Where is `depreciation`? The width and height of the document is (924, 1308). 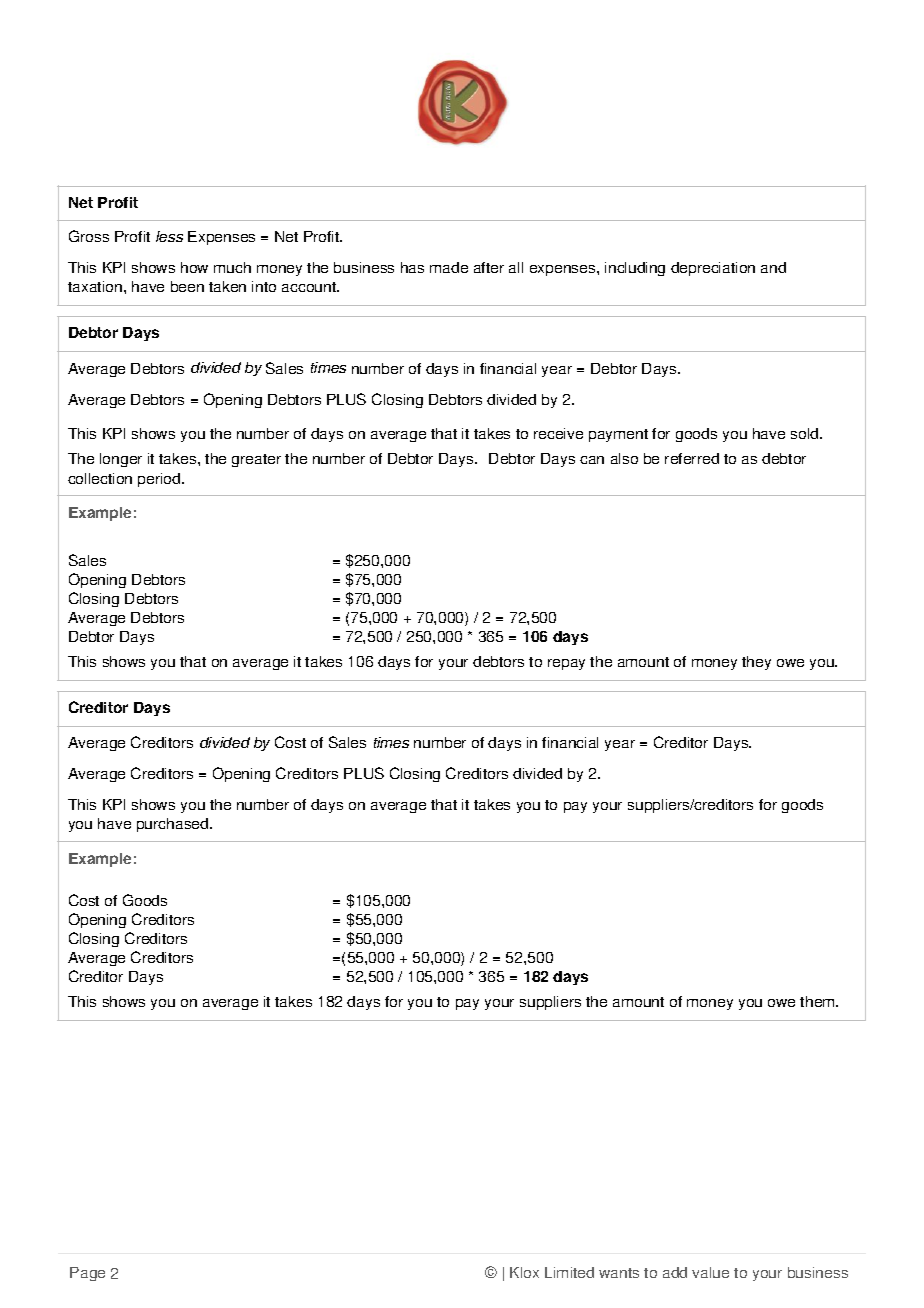 depreciation is located at coordinates (713, 269).
